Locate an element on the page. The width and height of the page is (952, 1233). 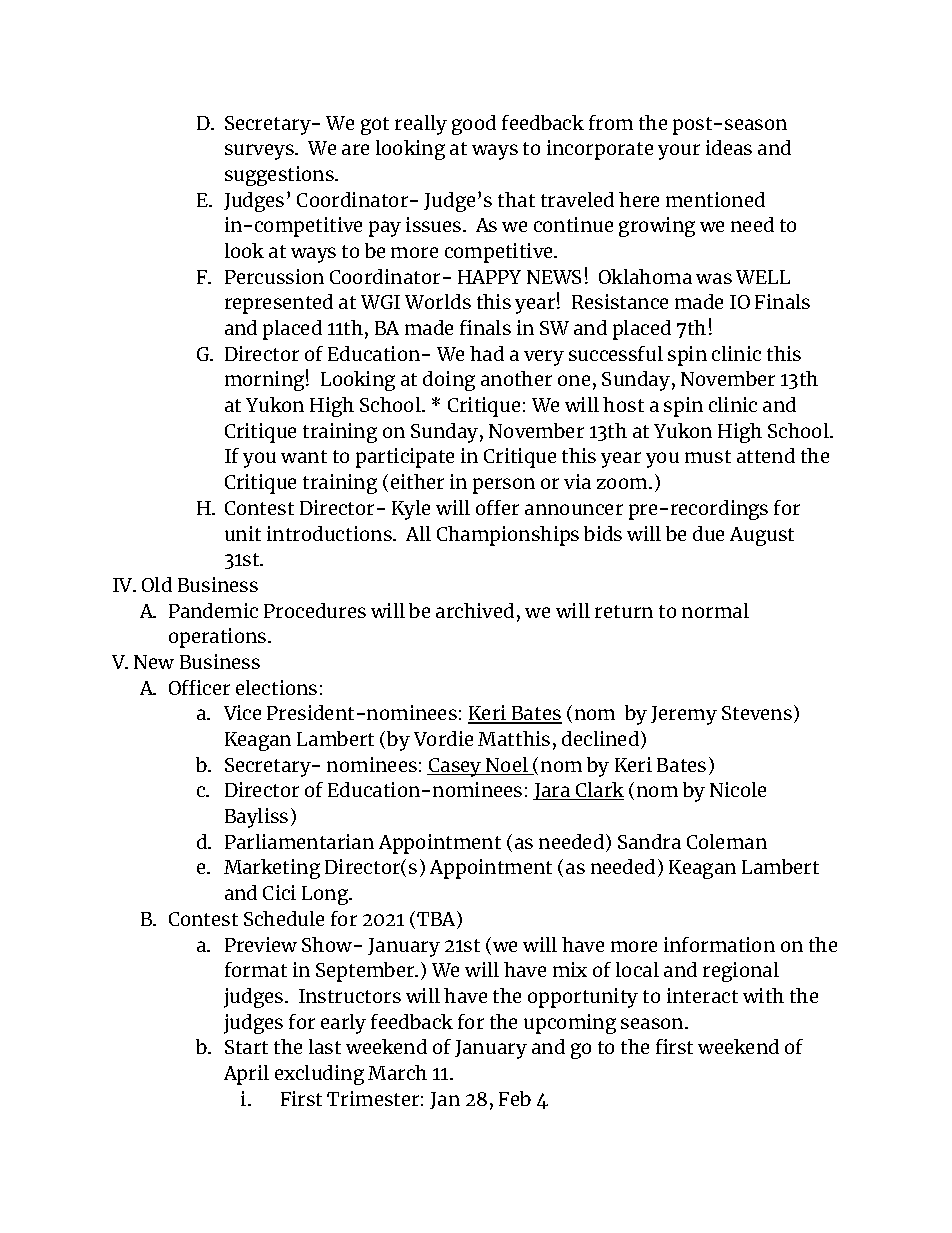
March is located at coordinates (397, 1072).
